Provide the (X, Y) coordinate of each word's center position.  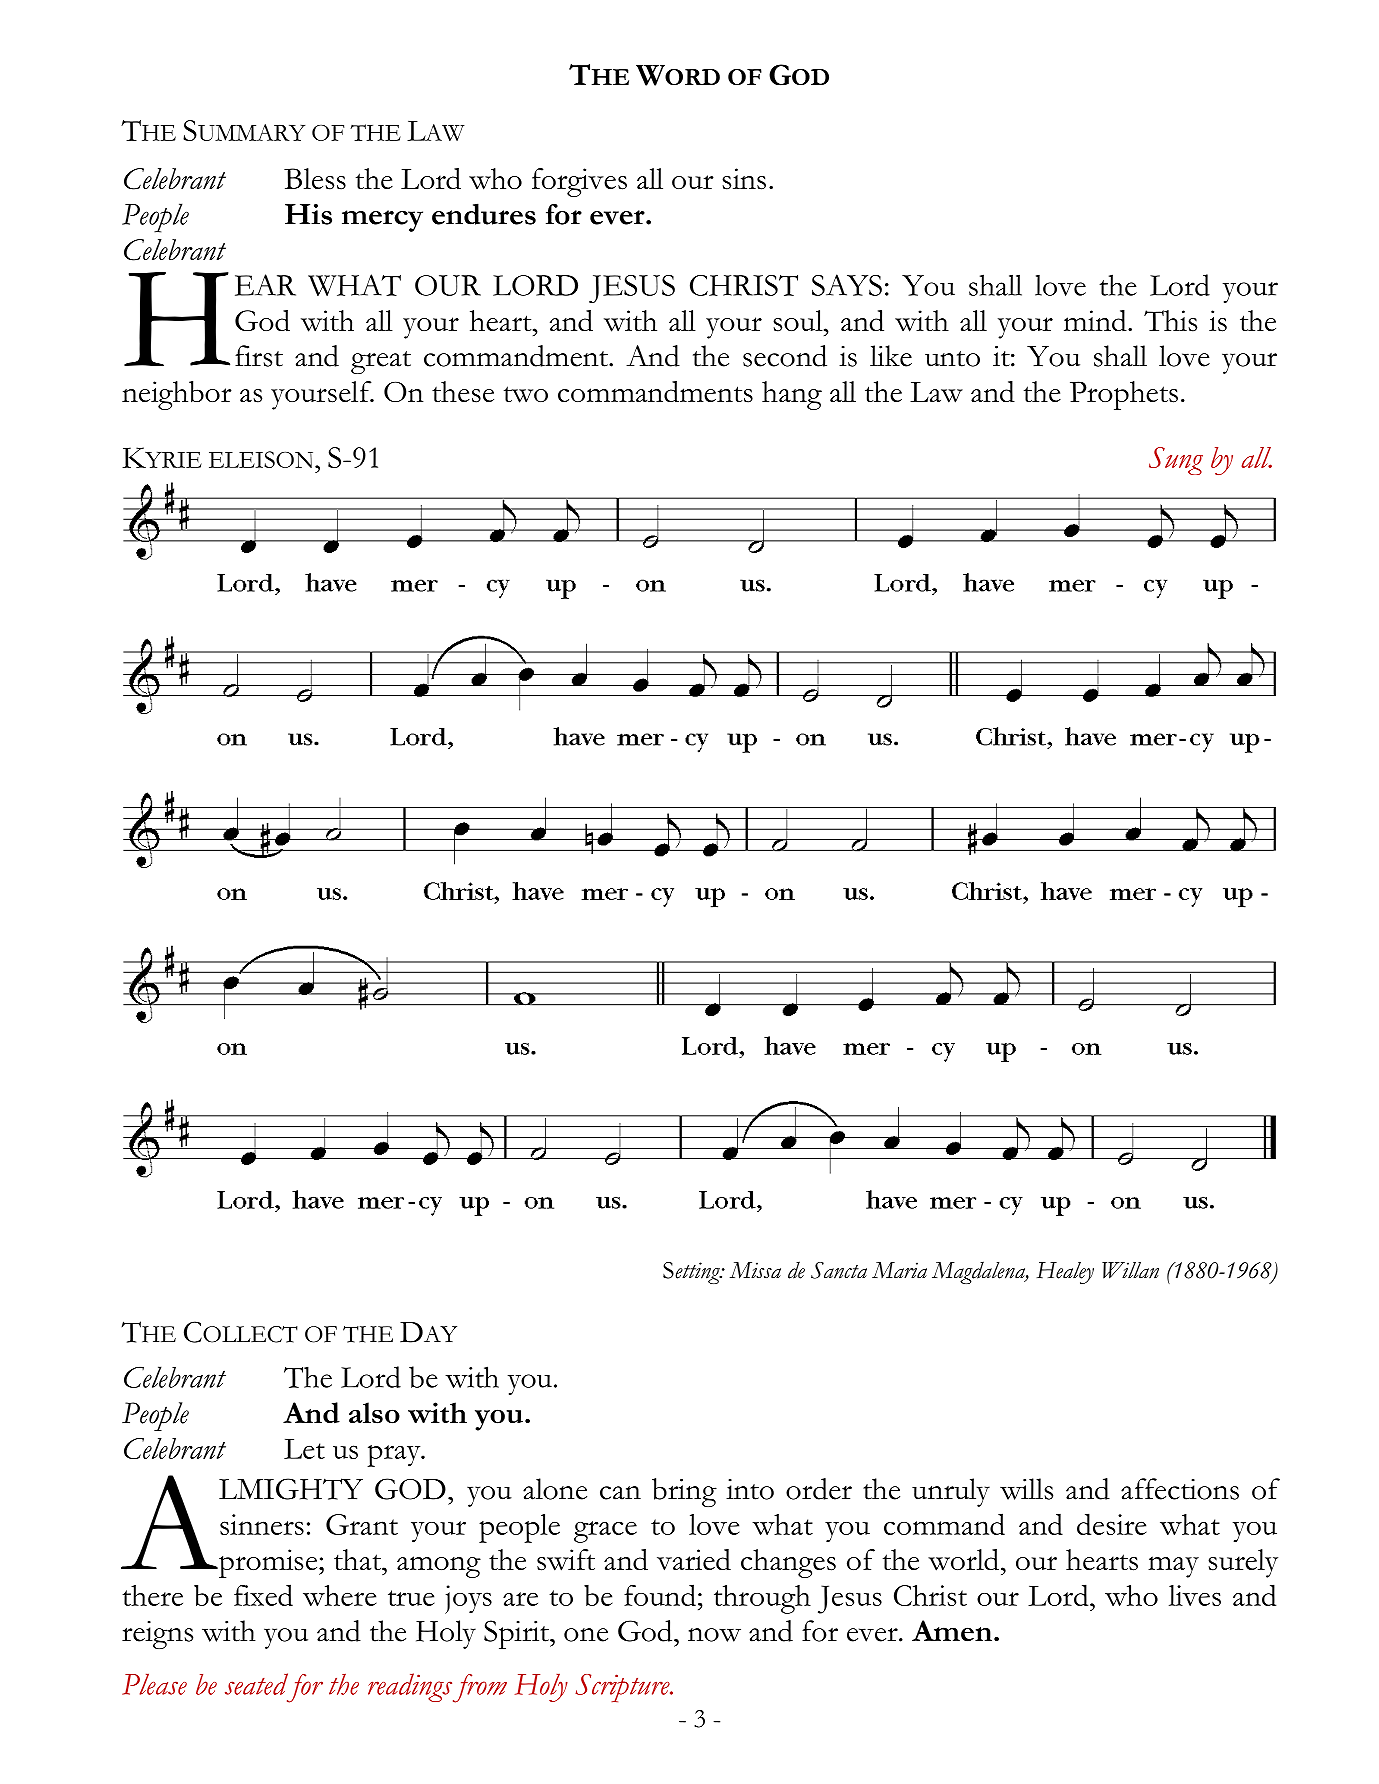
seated (256, 1684)
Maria (899, 1270)
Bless (315, 179)
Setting (692, 1273)
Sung (1176, 461)
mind (1096, 320)
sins (744, 179)
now (714, 1635)
